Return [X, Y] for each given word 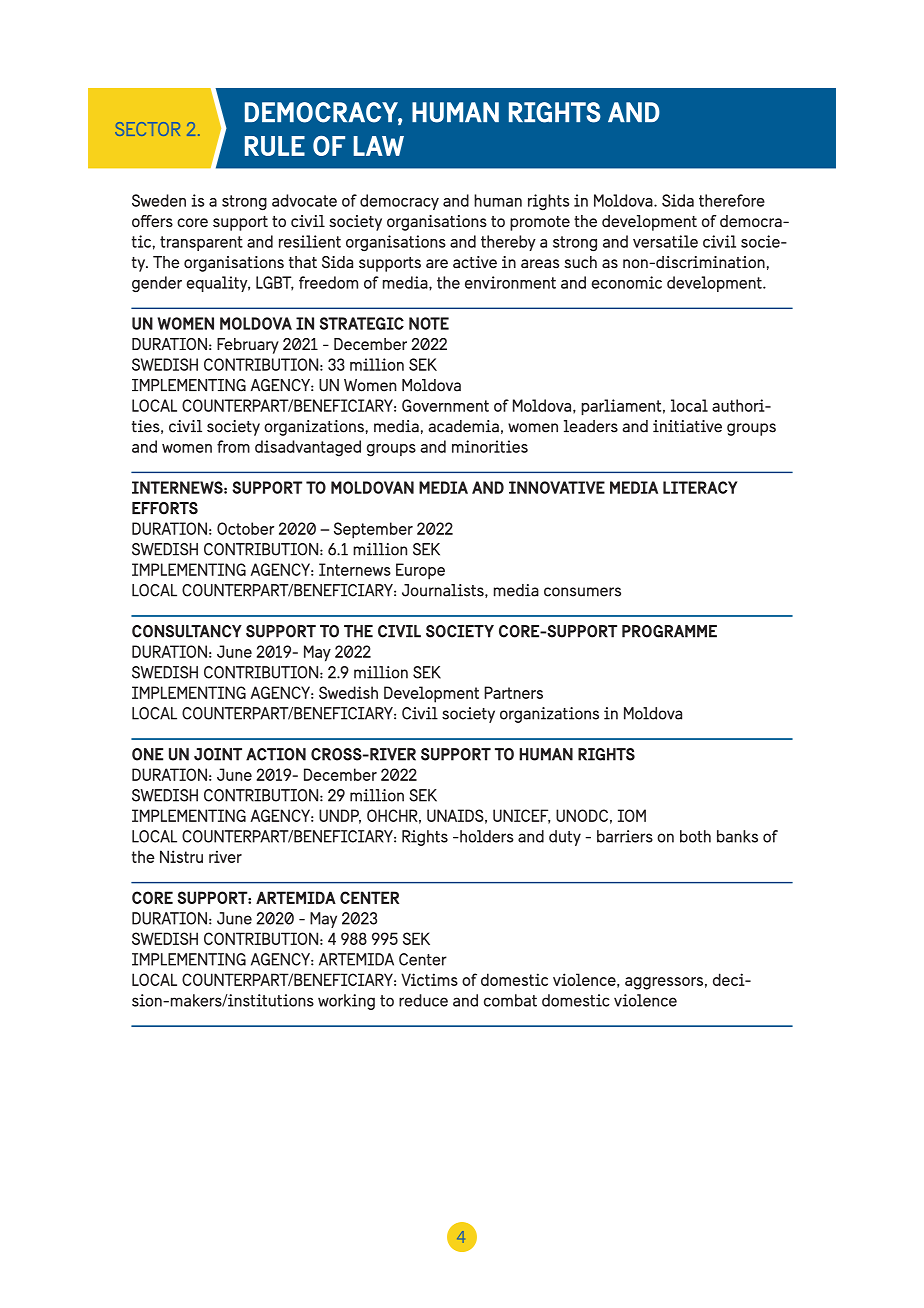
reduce [423, 1000]
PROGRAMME [669, 631]
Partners [513, 692]
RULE [275, 146]
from [233, 446]
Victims [429, 979]
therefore [732, 200]
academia [463, 426]
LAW [379, 146]
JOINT [218, 754]
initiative [687, 426]
